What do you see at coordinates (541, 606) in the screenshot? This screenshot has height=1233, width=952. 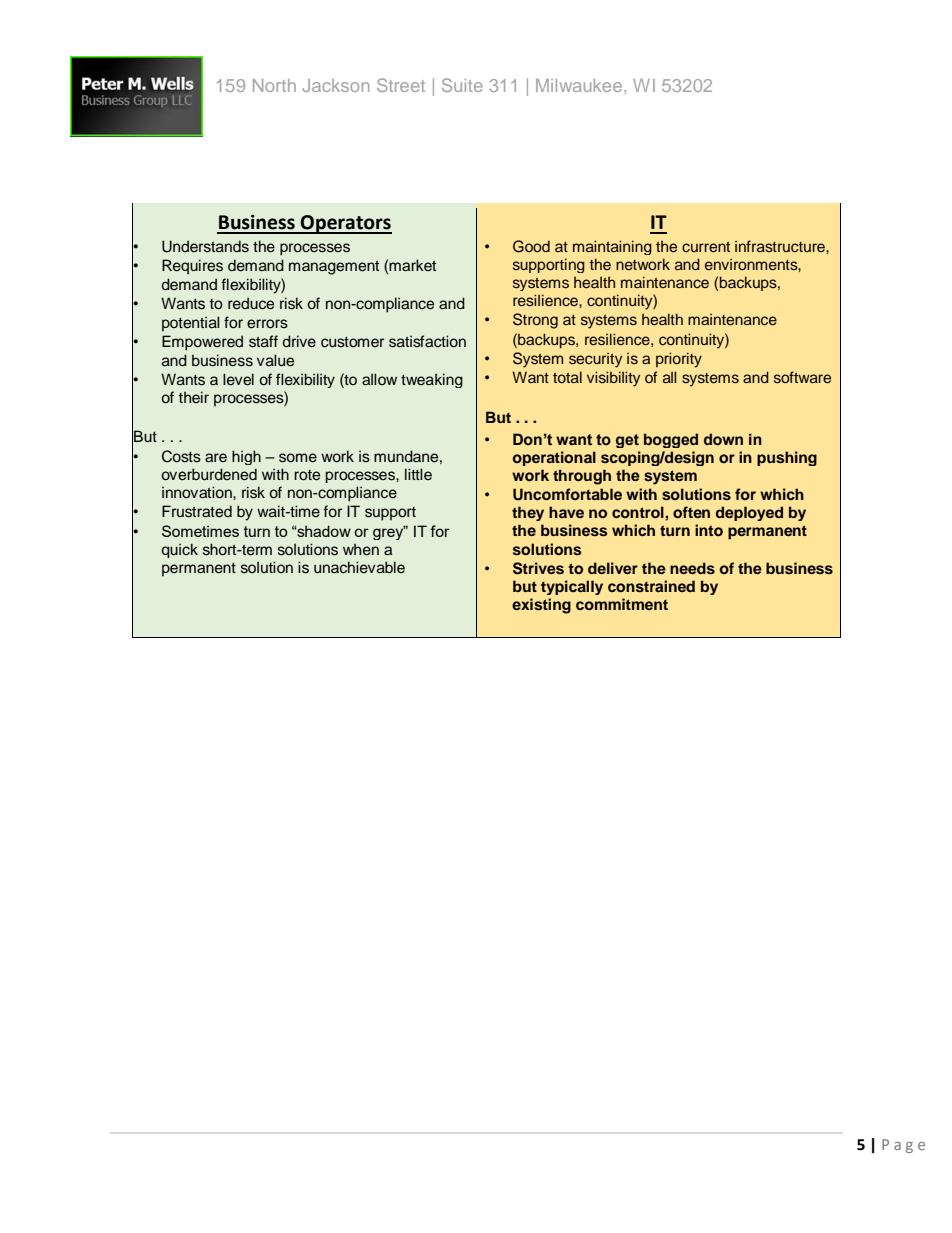 I see `existing` at bounding box center [541, 606].
